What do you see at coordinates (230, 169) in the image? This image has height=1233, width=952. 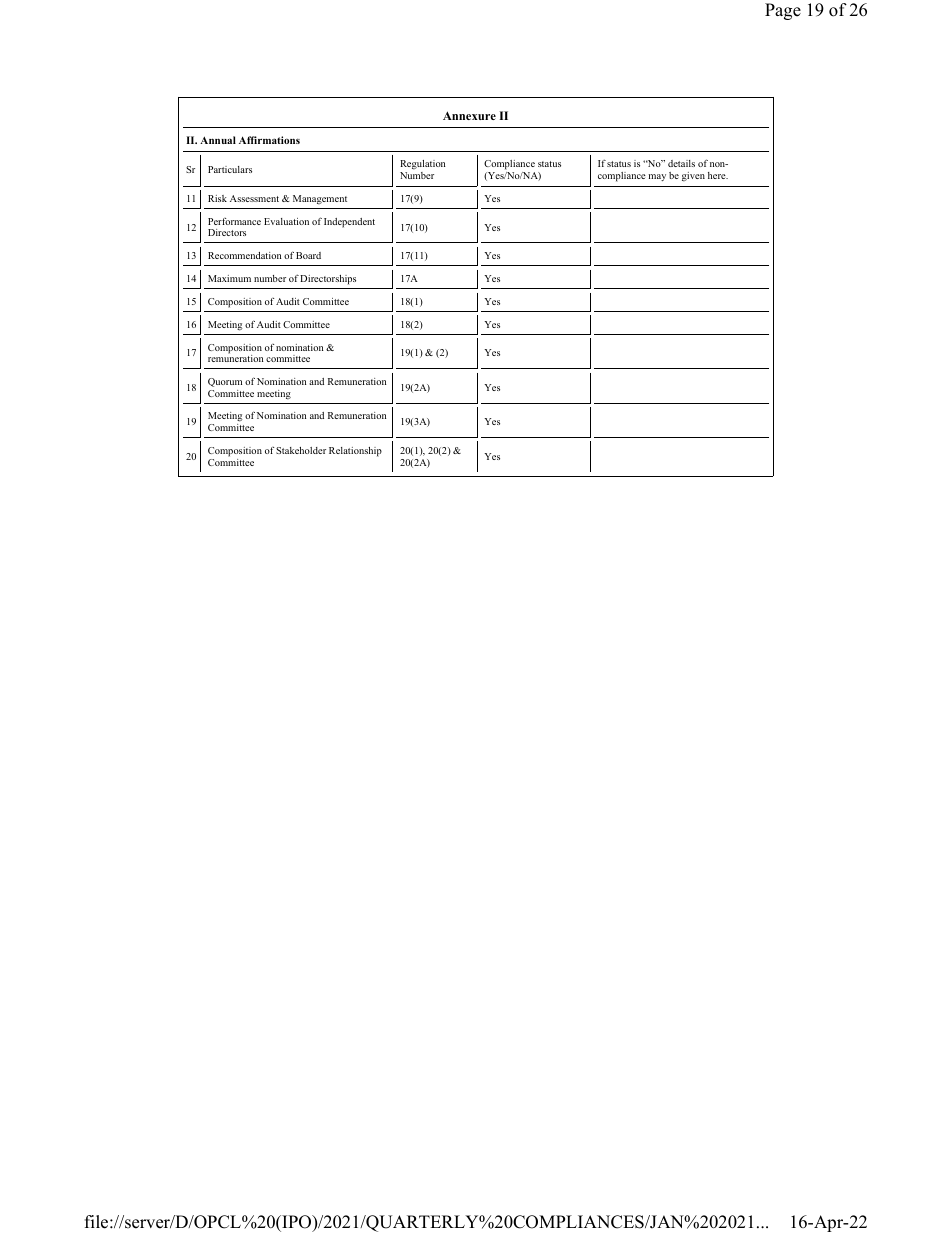 I see `Particulars` at bounding box center [230, 169].
